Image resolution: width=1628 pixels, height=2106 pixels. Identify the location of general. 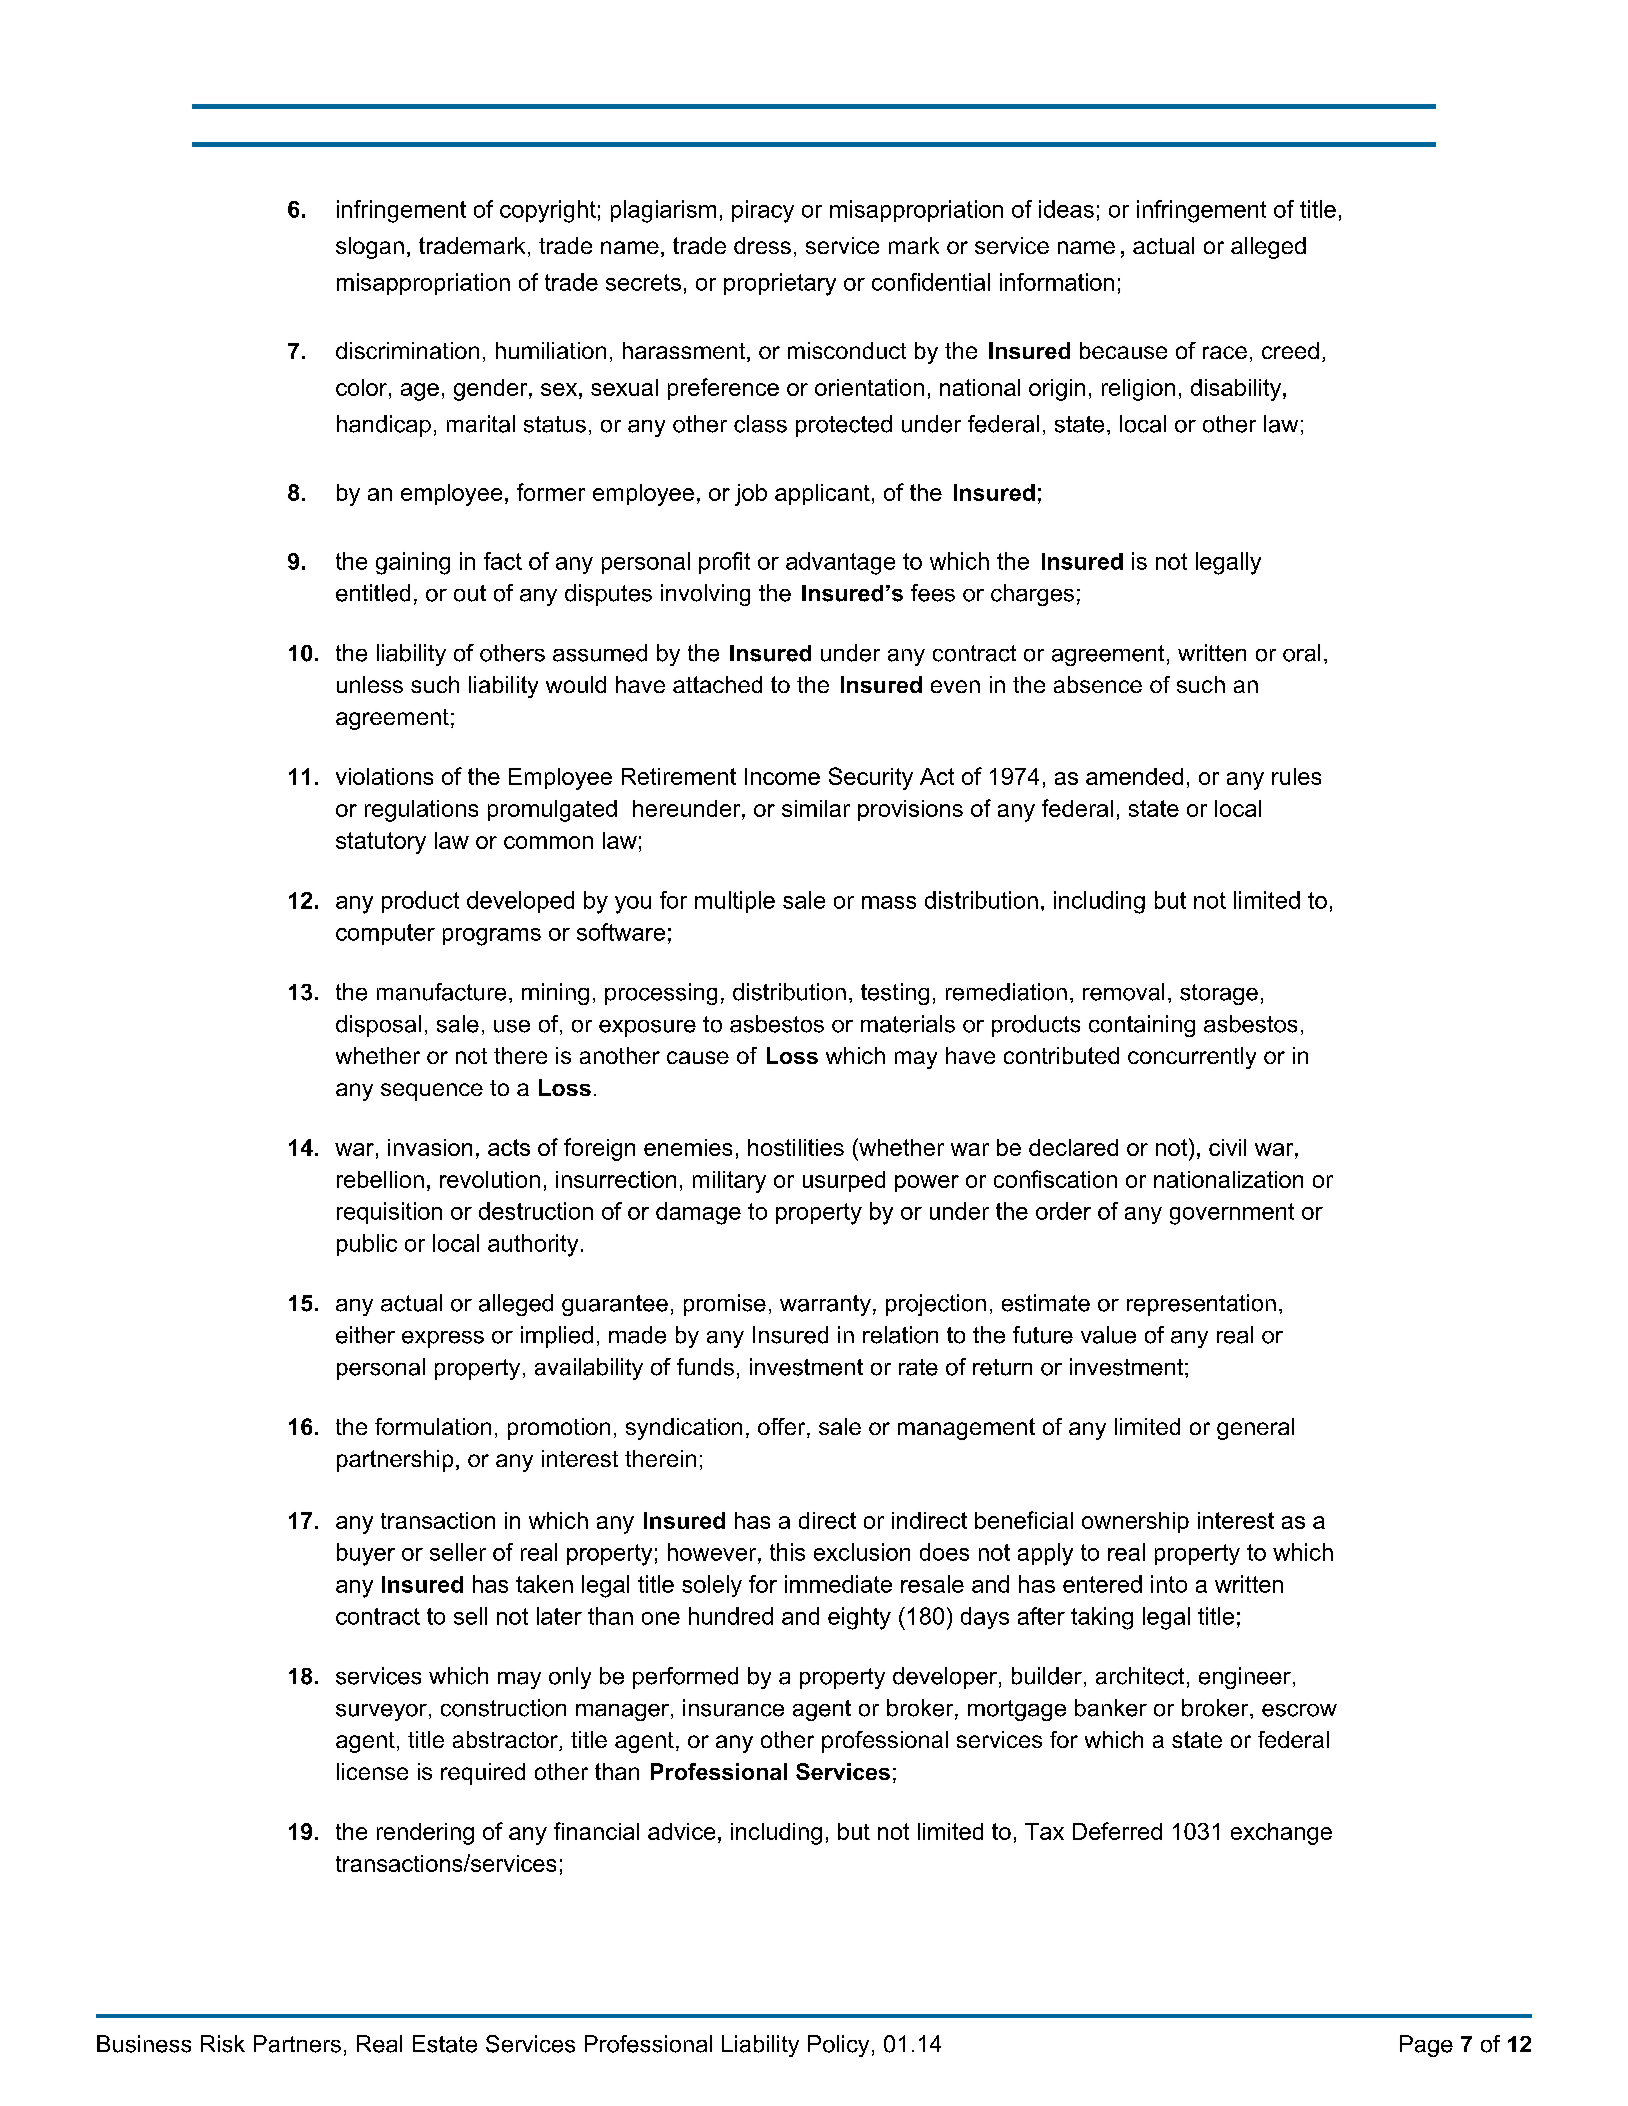
(1255, 1429).
